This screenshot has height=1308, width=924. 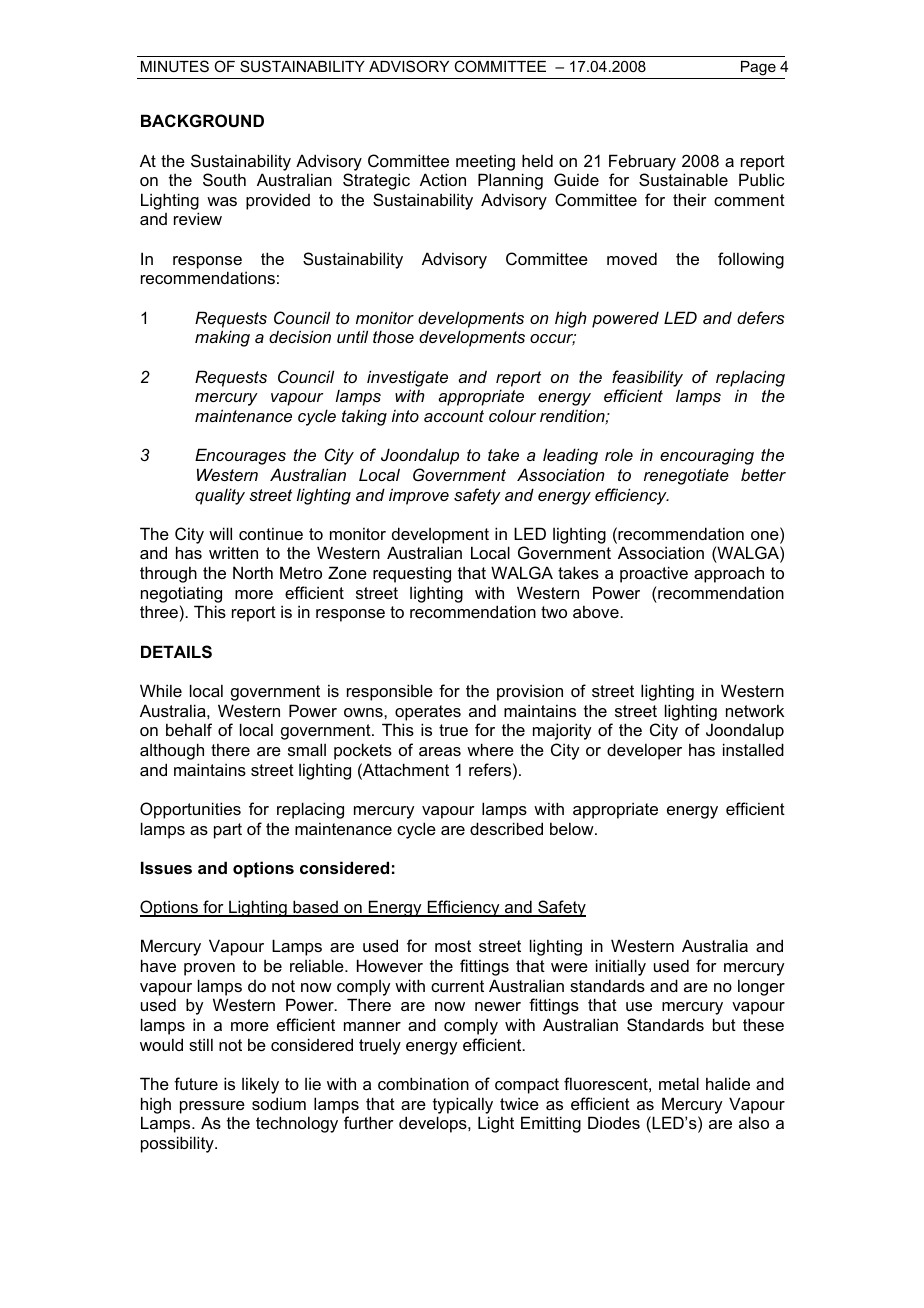 I want to click on developer, so click(x=644, y=751).
